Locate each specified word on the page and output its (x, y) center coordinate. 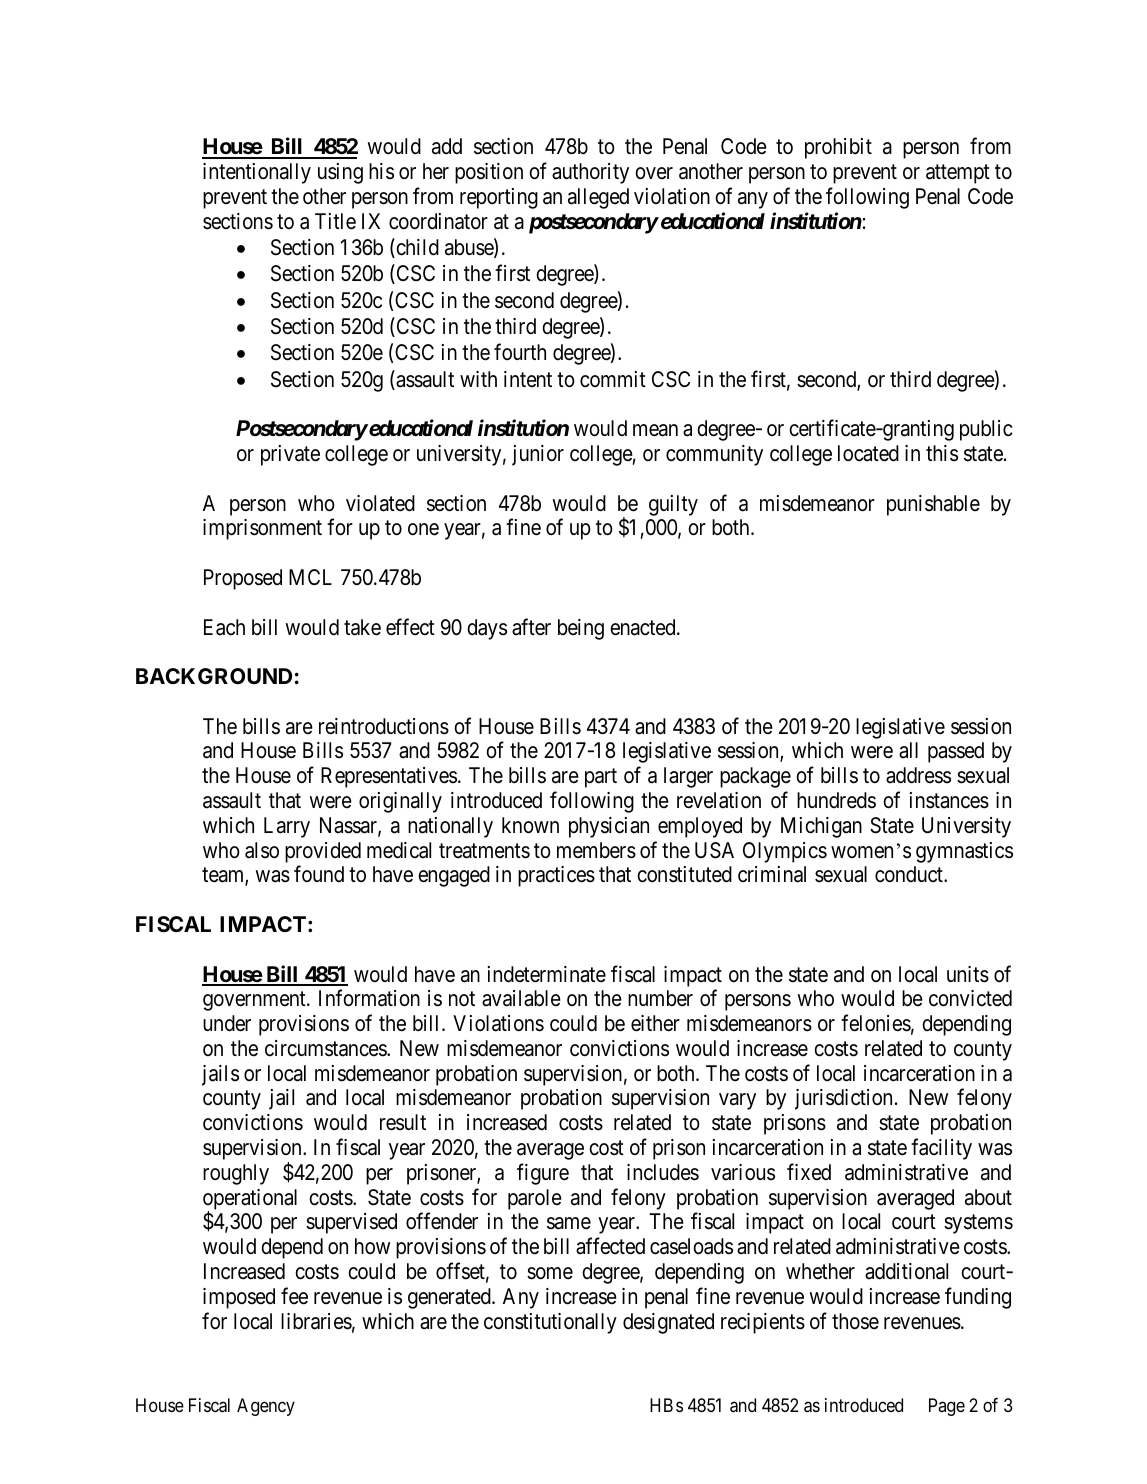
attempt (958, 174)
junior (538, 455)
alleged (598, 198)
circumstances (326, 1048)
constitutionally (550, 1323)
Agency (266, 1407)
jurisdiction (843, 1099)
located (868, 453)
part (601, 778)
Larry (287, 827)
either (655, 1023)
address (918, 775)
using (340, 173)
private (290, 455)
